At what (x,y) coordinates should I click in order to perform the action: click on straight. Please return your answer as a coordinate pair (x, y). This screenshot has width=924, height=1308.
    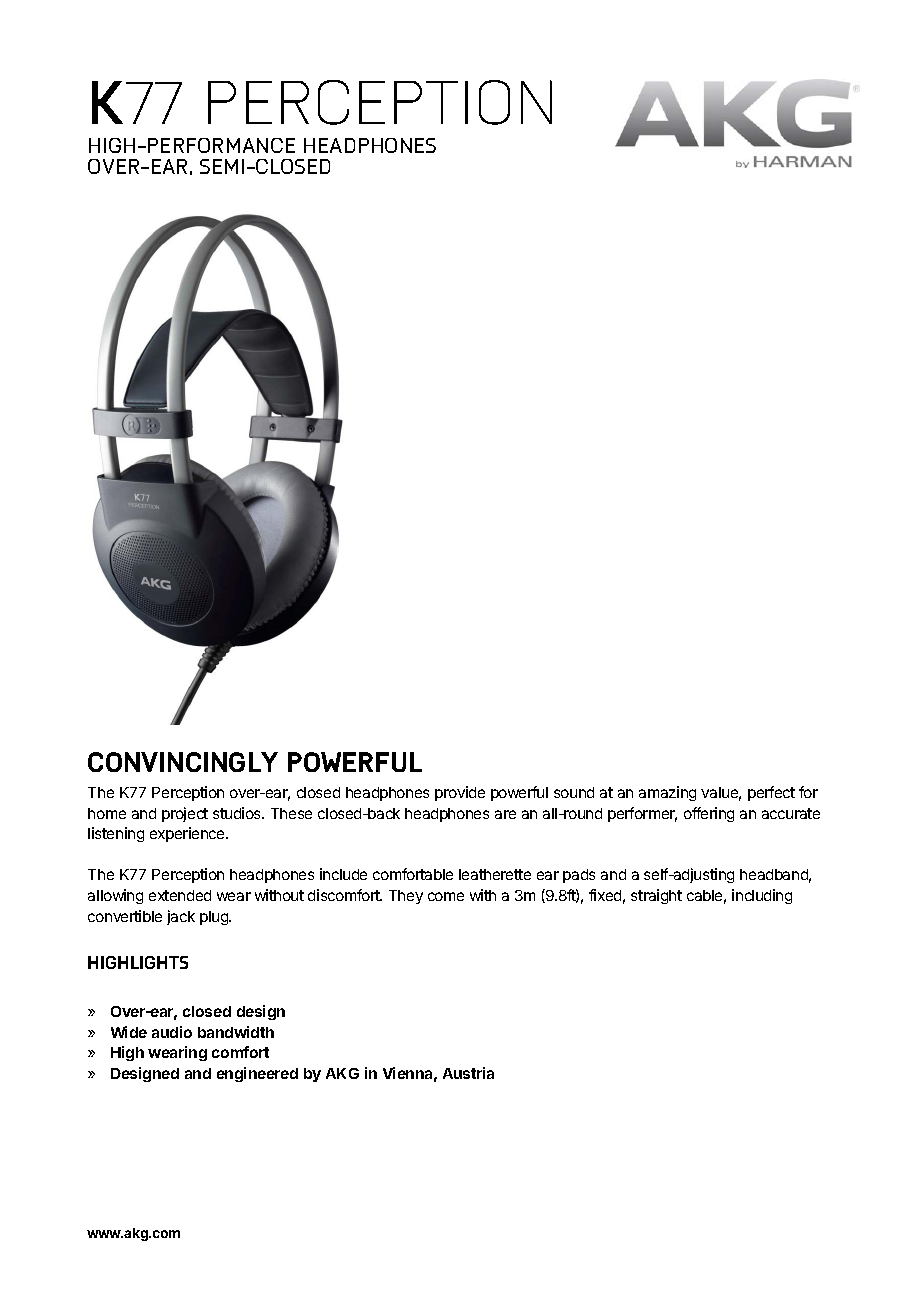
    Looking at the image, I should click on (656, 896).
